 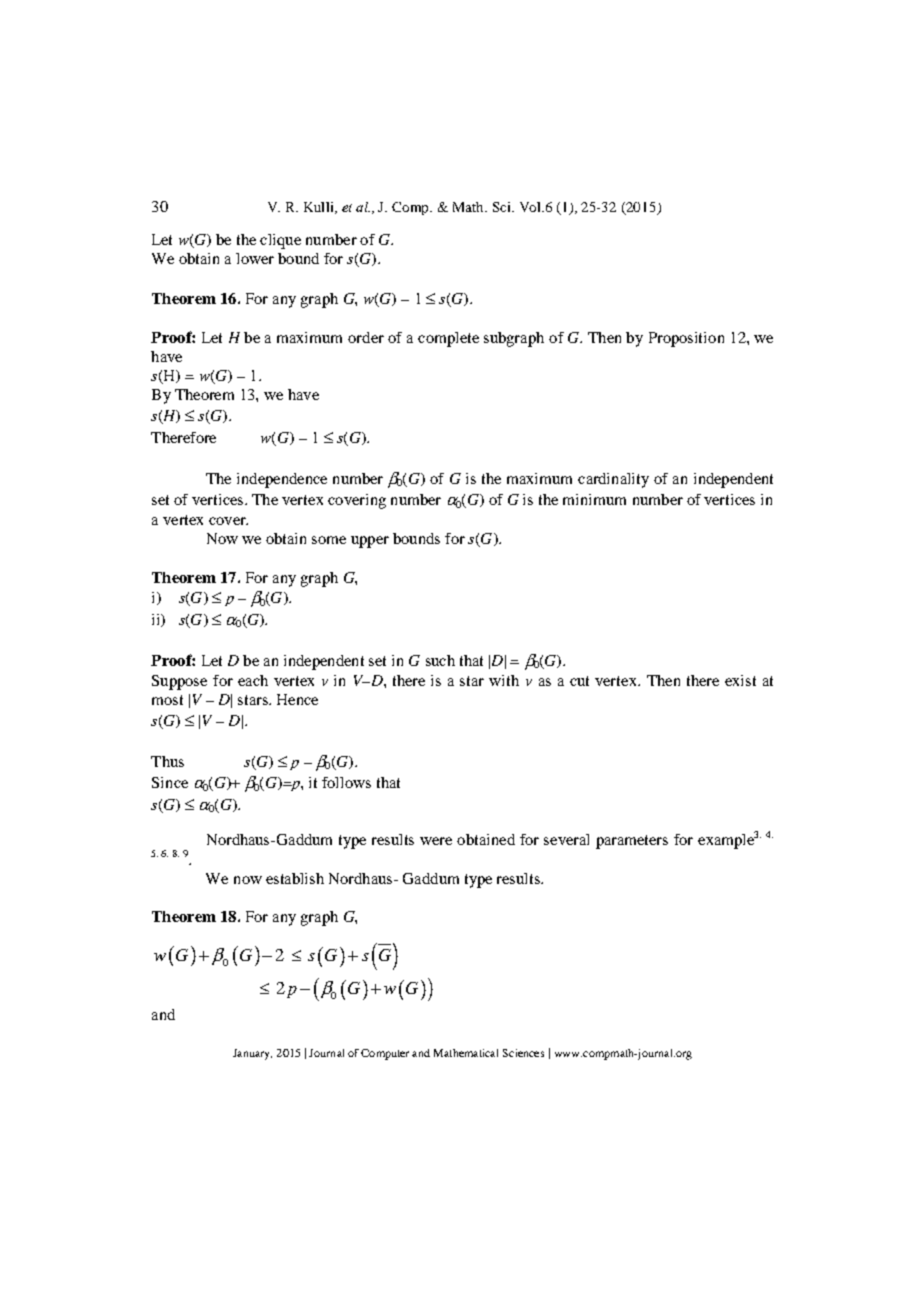 I want to click on Proposition, so click(x=686, y=339).
